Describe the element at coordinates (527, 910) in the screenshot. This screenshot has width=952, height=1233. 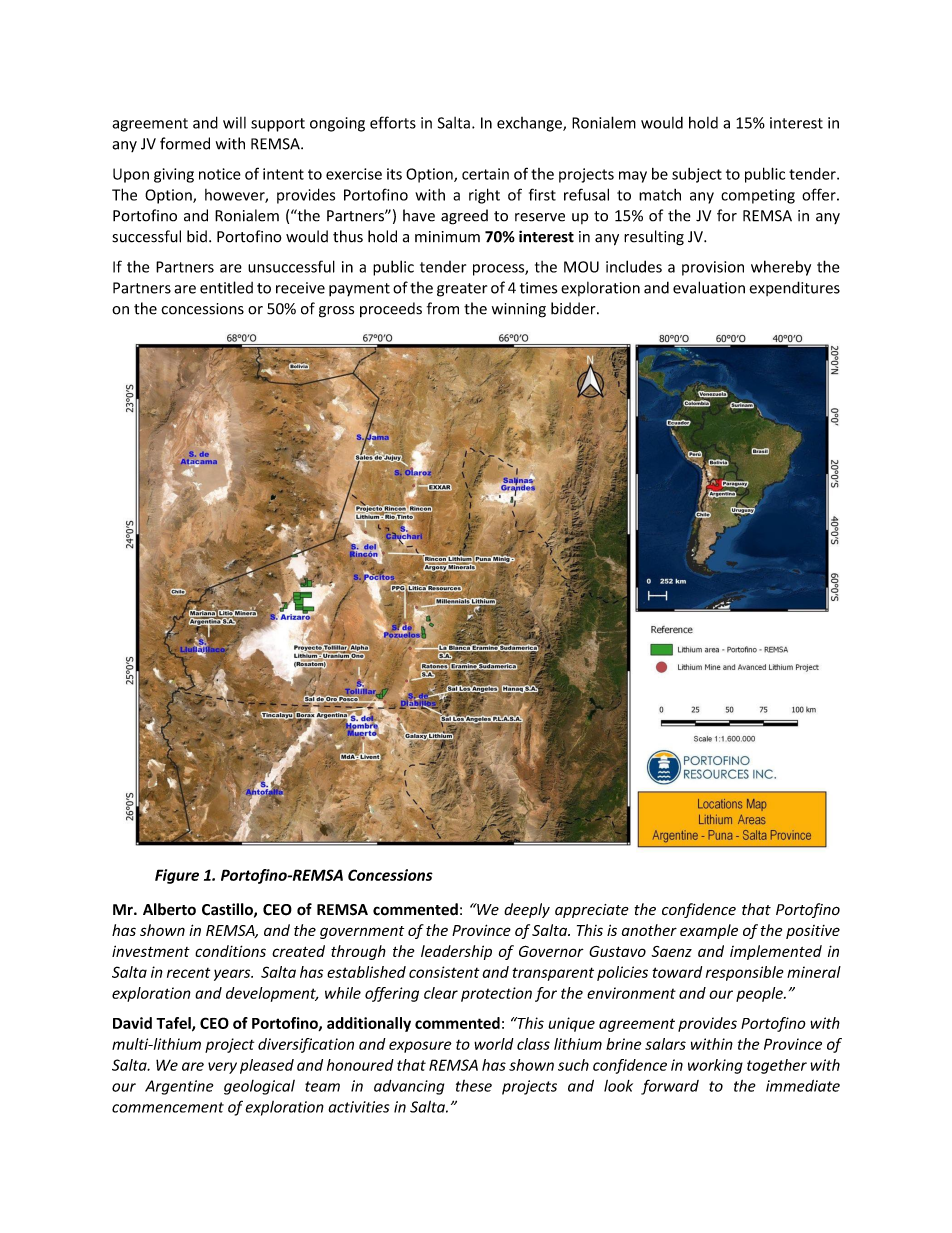
I see `deeply` at that location.
